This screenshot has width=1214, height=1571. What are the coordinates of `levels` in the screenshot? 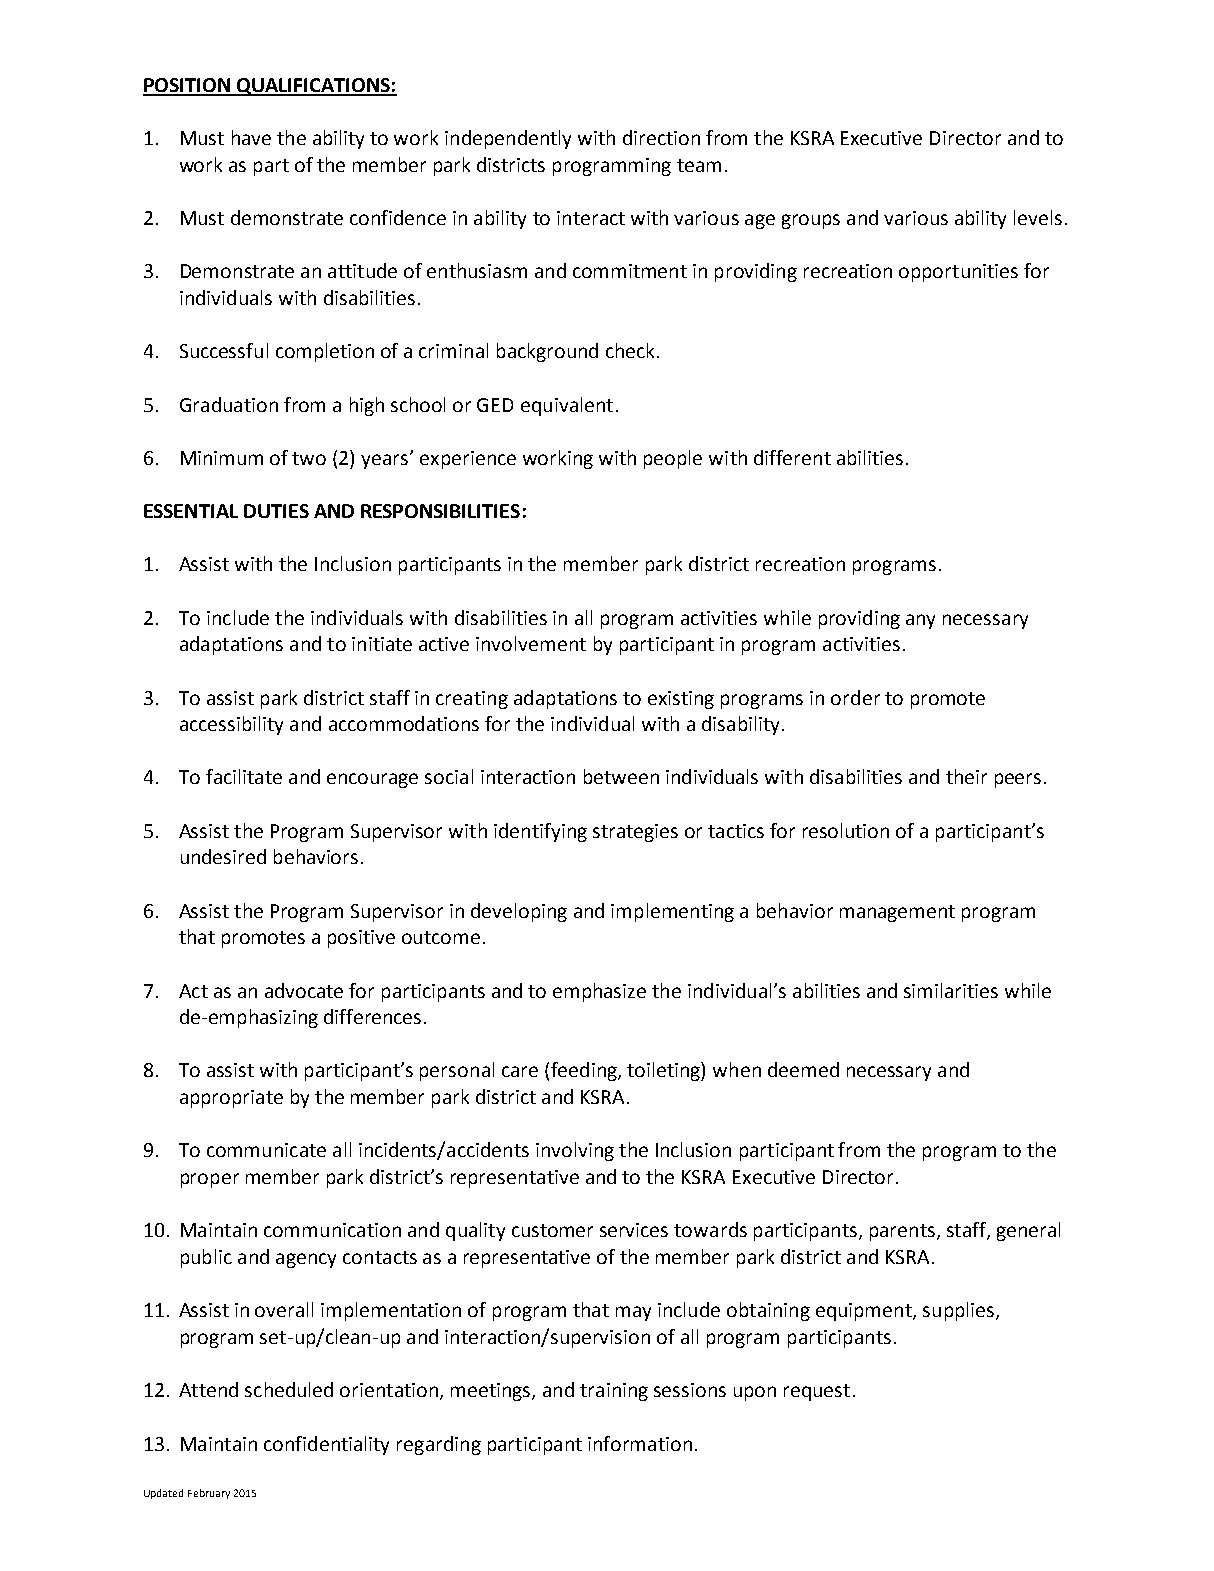 It's located at (1038, 217).
